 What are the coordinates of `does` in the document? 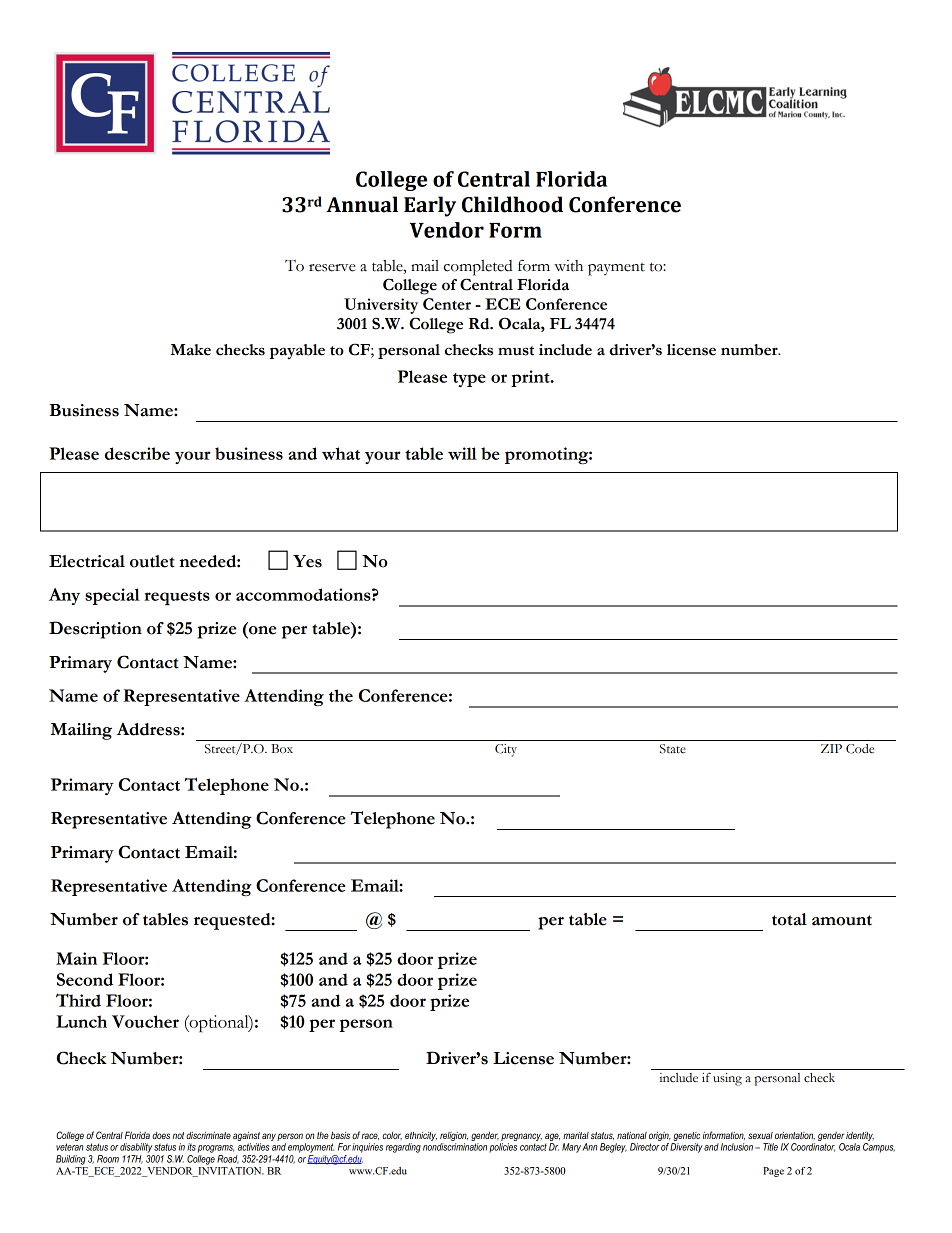 It's located at (161, 1135).
